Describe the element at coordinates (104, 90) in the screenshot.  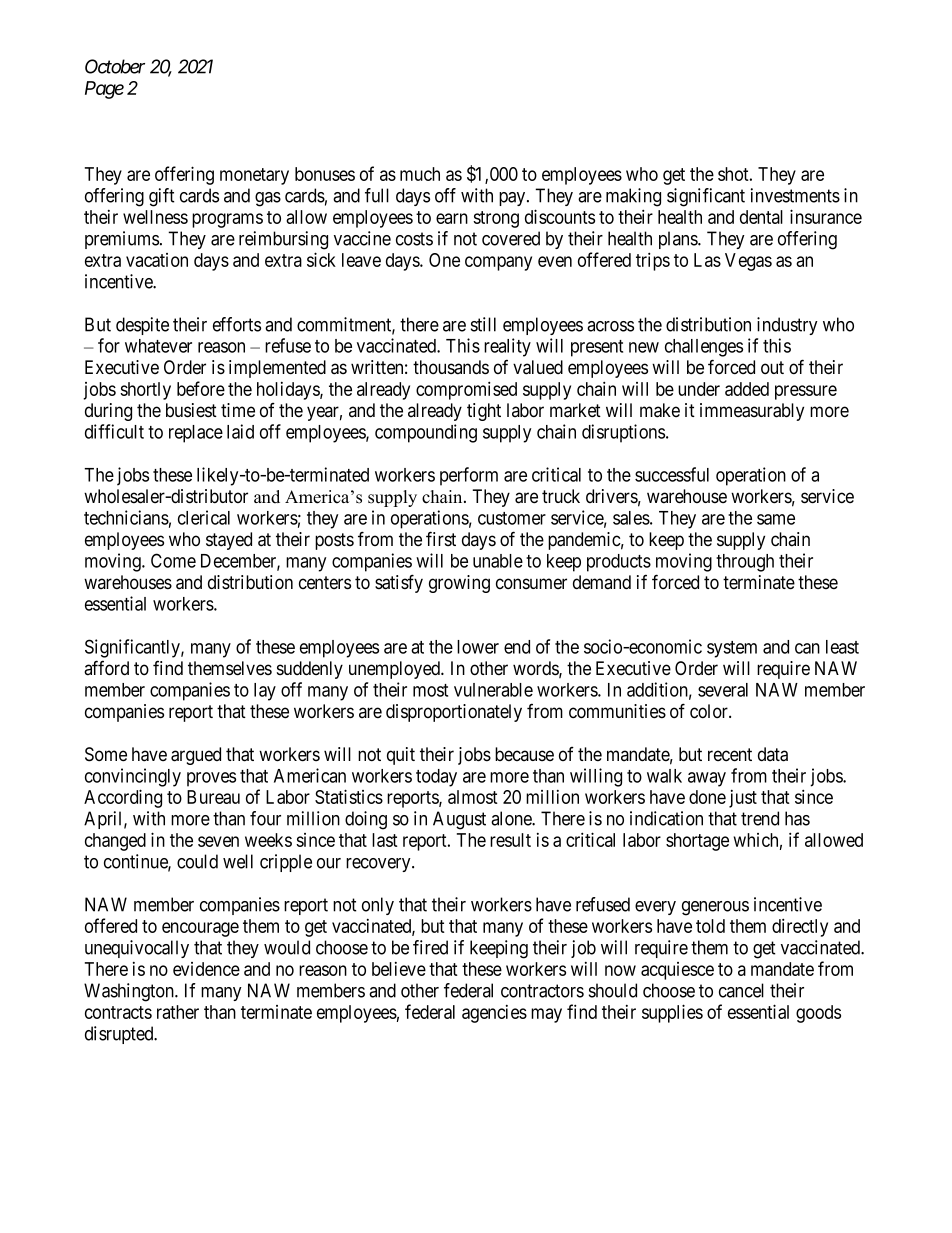
I see `Page` at that location.
